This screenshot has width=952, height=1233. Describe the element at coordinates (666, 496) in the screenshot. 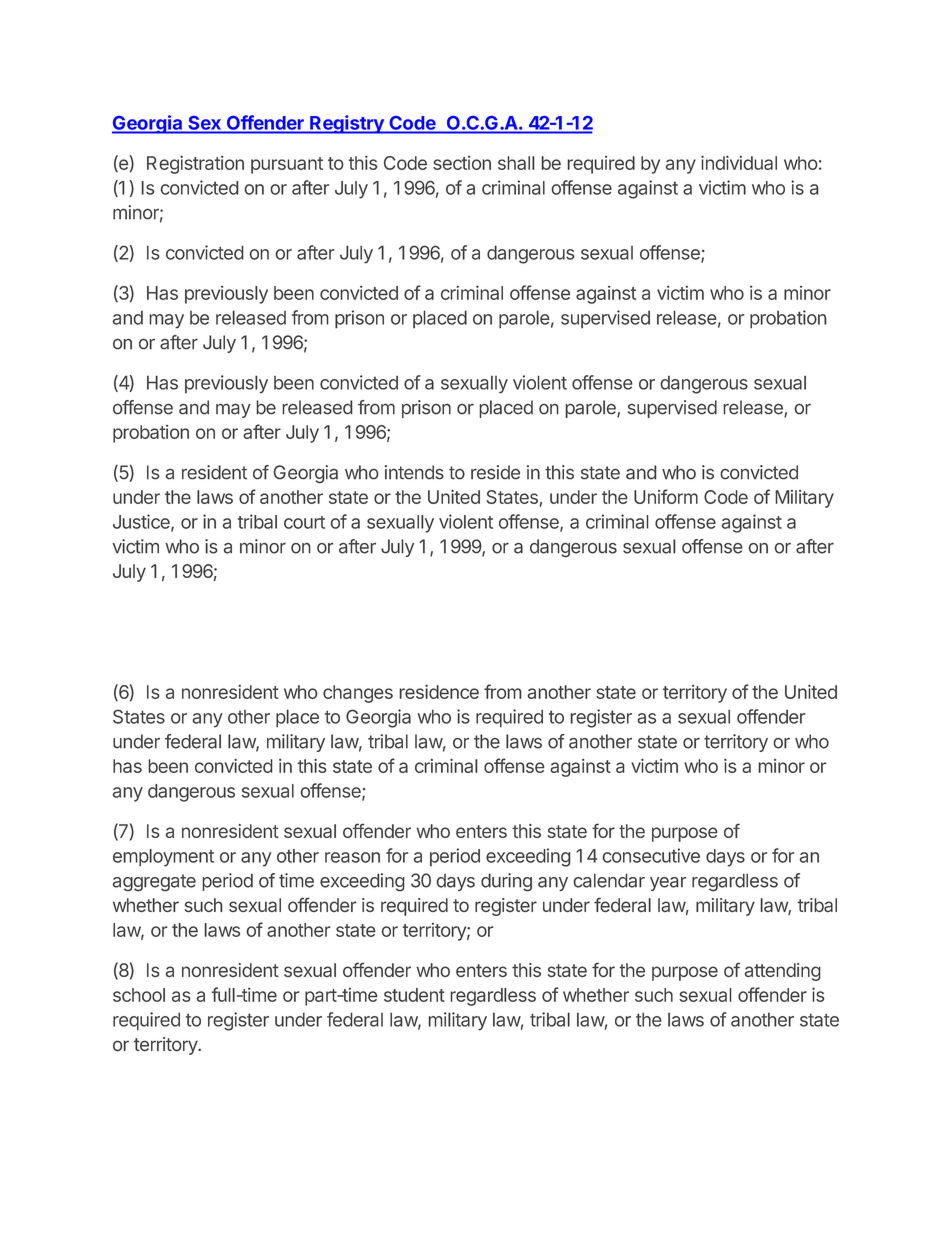

I see `Uniform` at that location.
